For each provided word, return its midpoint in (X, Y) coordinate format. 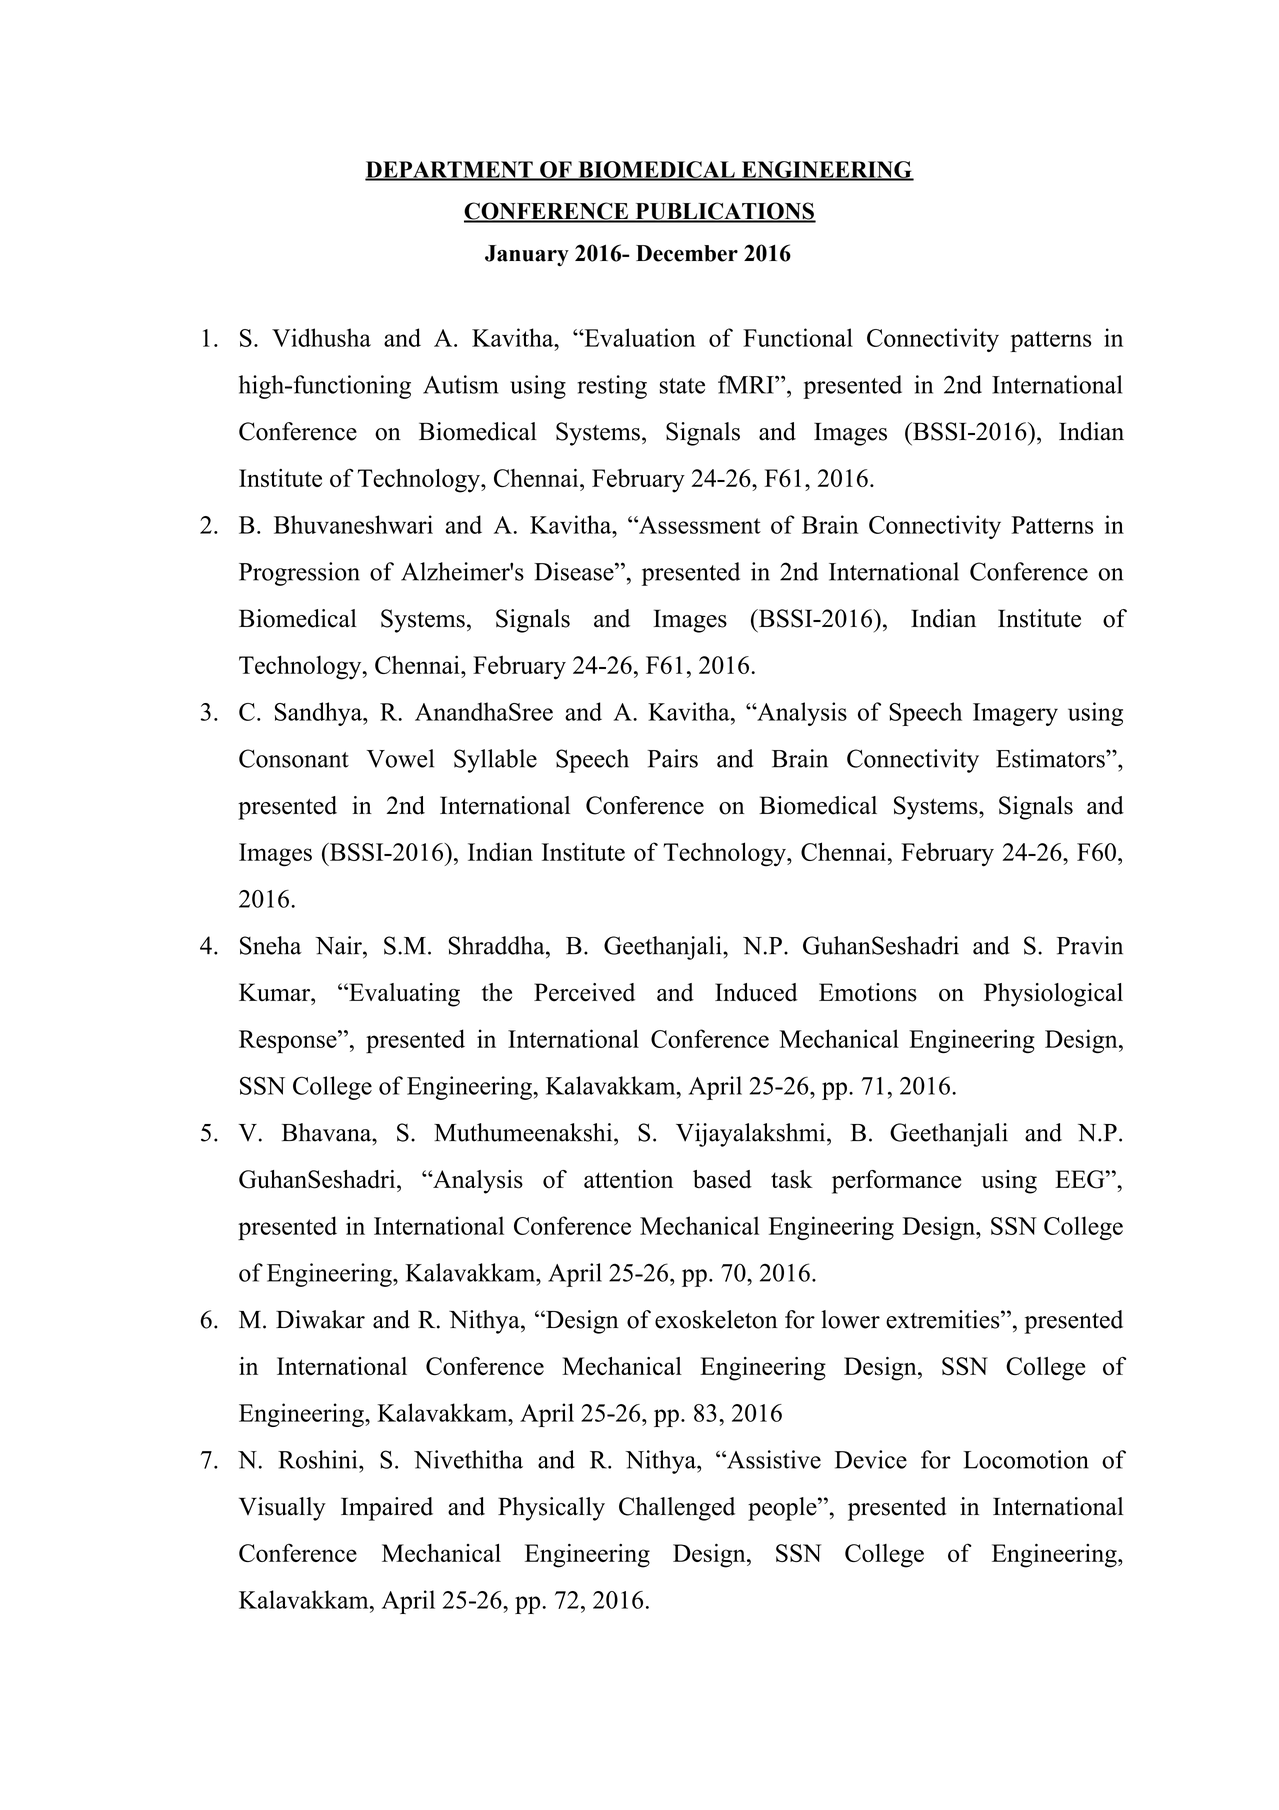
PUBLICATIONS (724, 212)
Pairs (673, 758)
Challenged (677, 1509)
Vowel (400, 758)
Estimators (1051, 758)
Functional (798, 337)
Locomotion (1026, 1459)
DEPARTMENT (450, 170)
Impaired (387, 1509)
